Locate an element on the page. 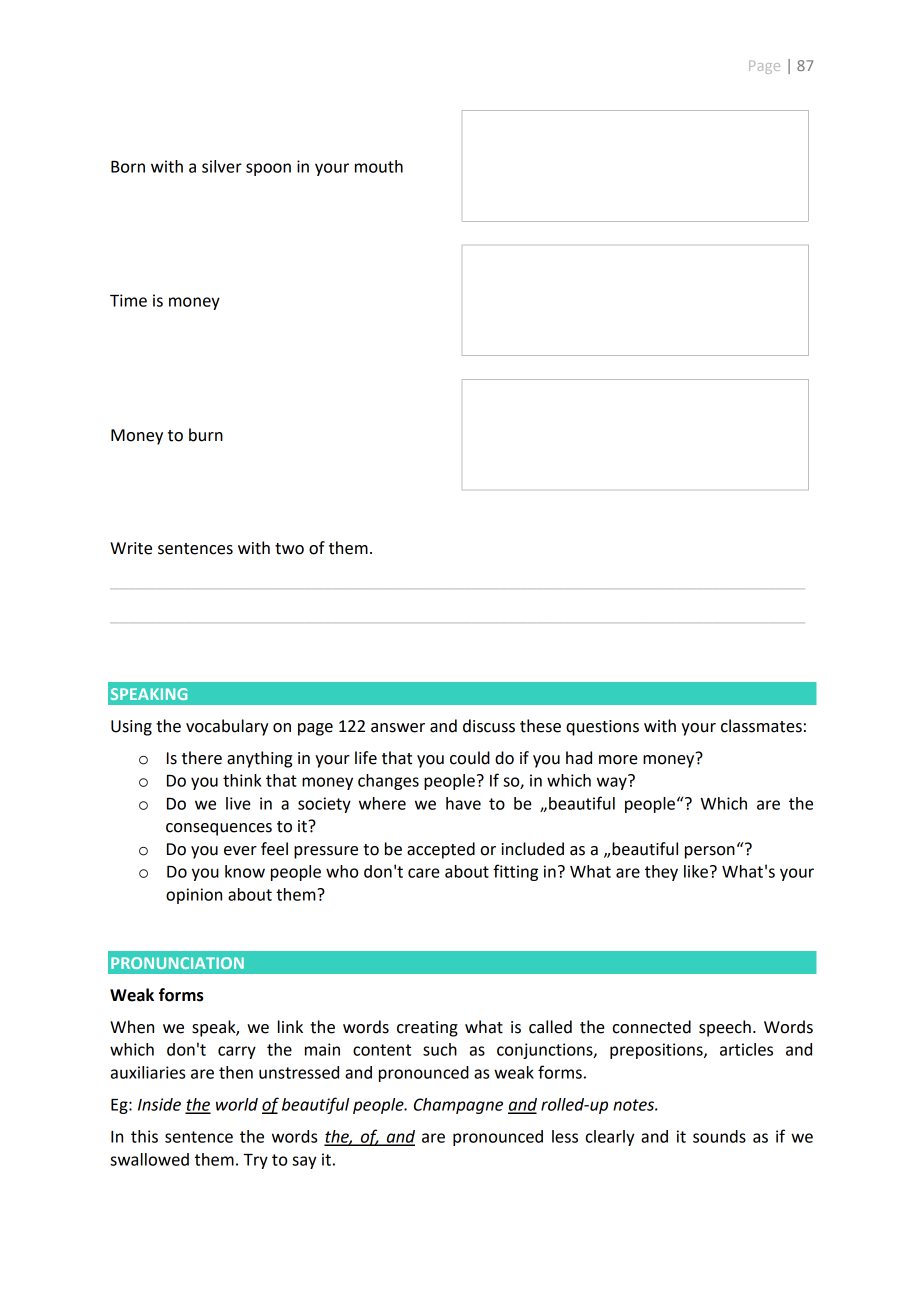 This image has height=1308, width=924. classmates is located at coordinates (761, 726).
